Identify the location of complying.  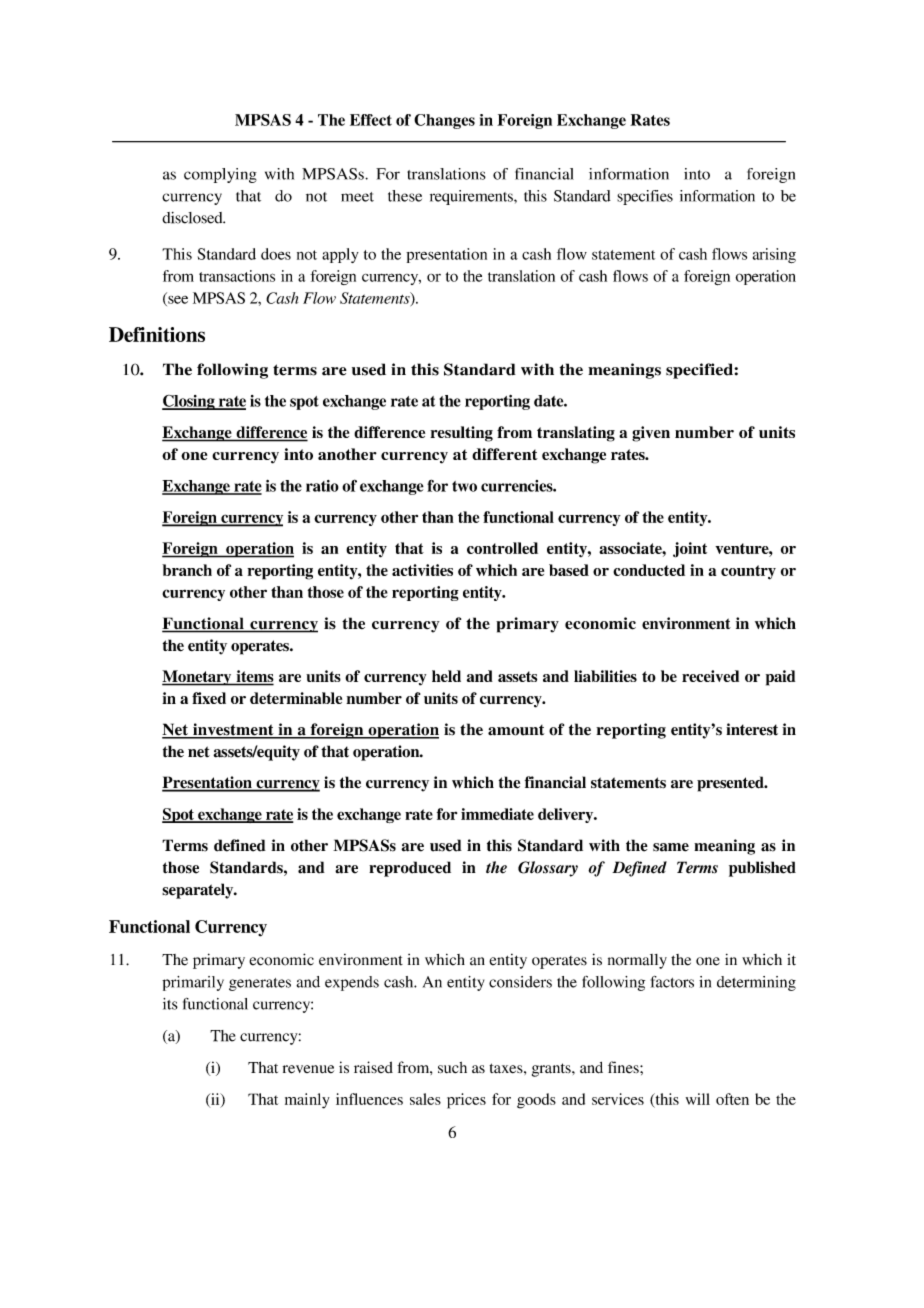
(220, 175).
